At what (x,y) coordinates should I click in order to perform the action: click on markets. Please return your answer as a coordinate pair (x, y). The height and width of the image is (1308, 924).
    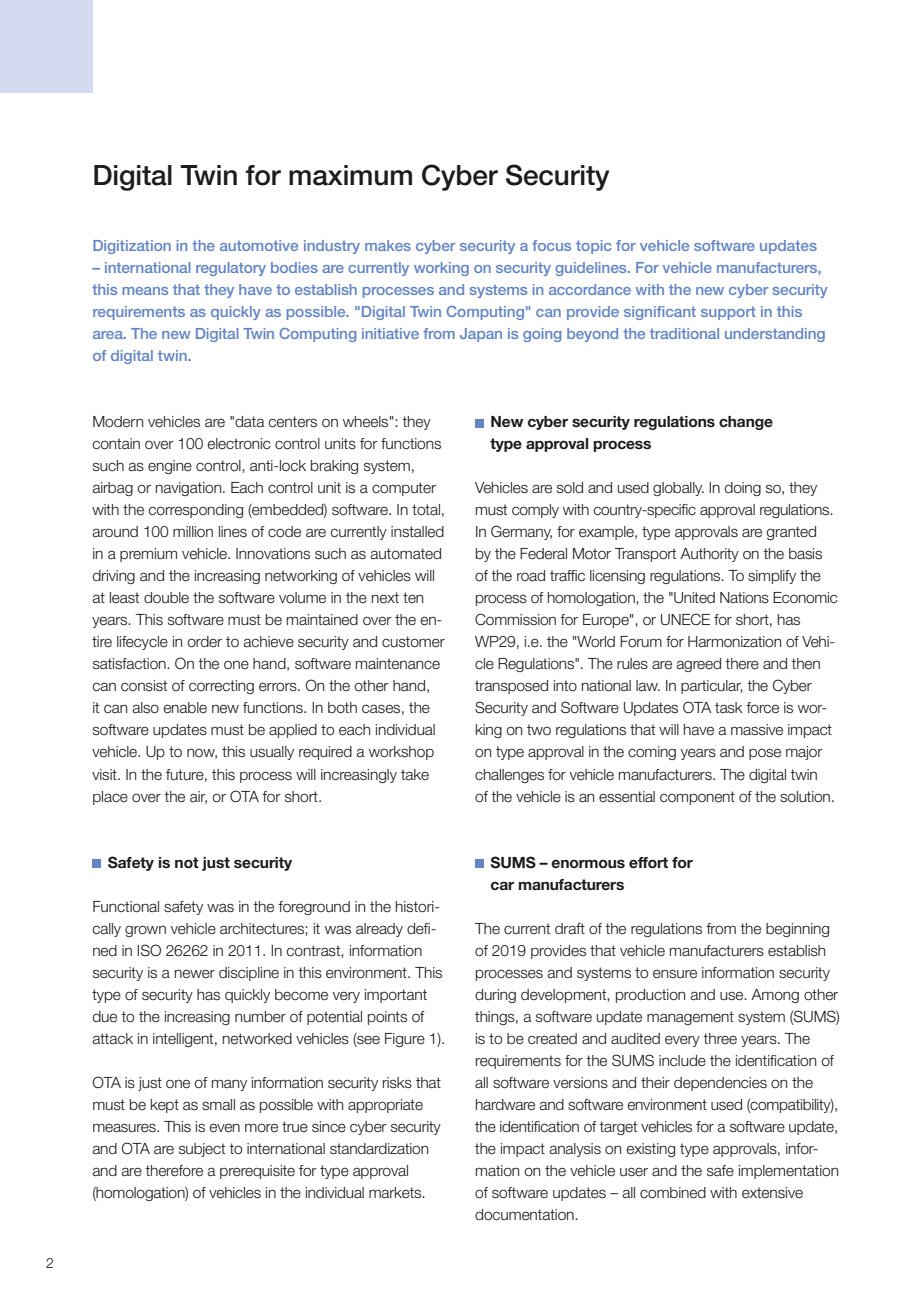
    Looking at the image, I should click on (396, 1193).
